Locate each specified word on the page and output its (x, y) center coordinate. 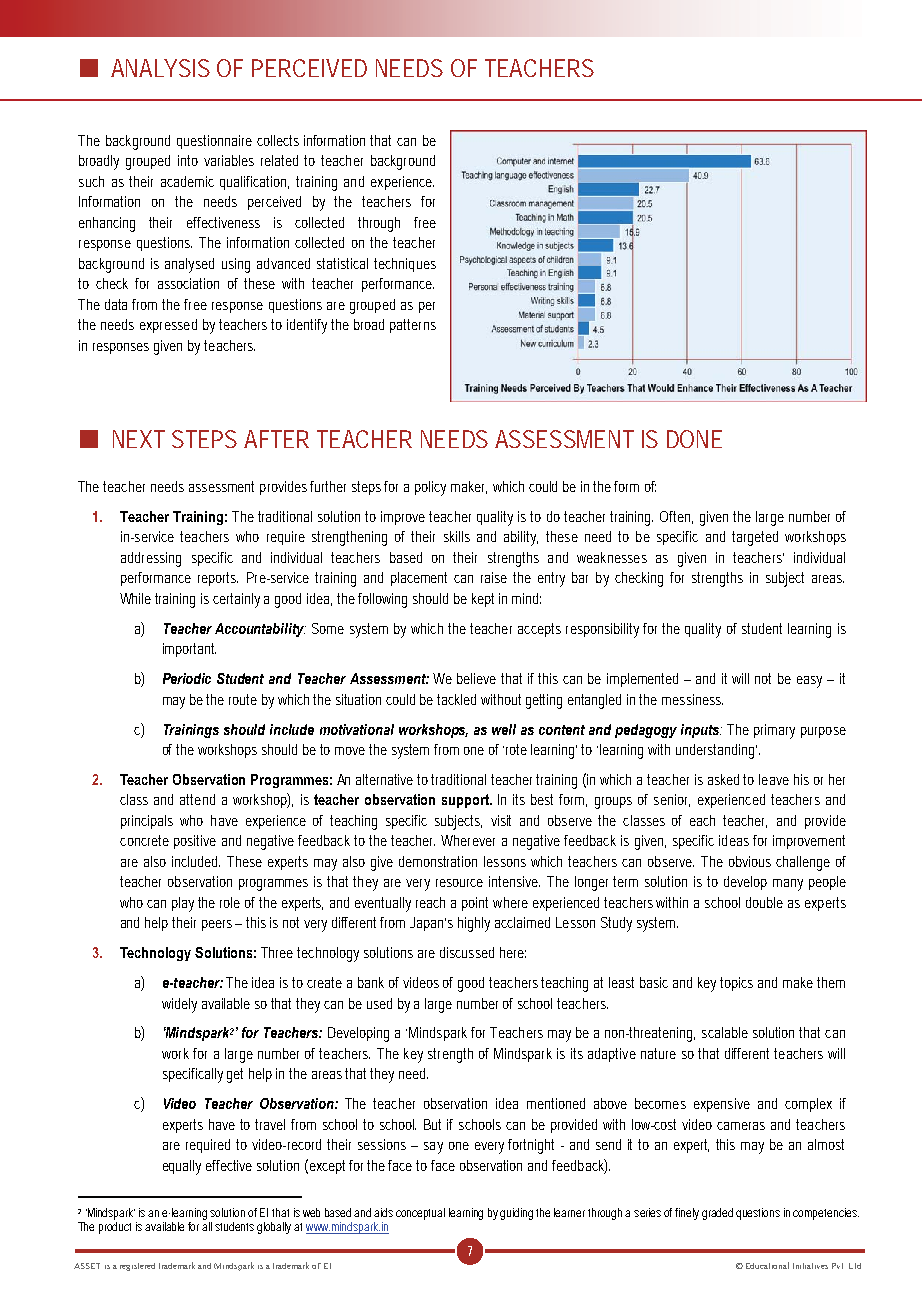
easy (809, 682)
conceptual (420, 1214)
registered (137, 1267)
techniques (405, 265)
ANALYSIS (160, 68)
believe (476, 678)
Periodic (187, 678)
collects (278, 140)
